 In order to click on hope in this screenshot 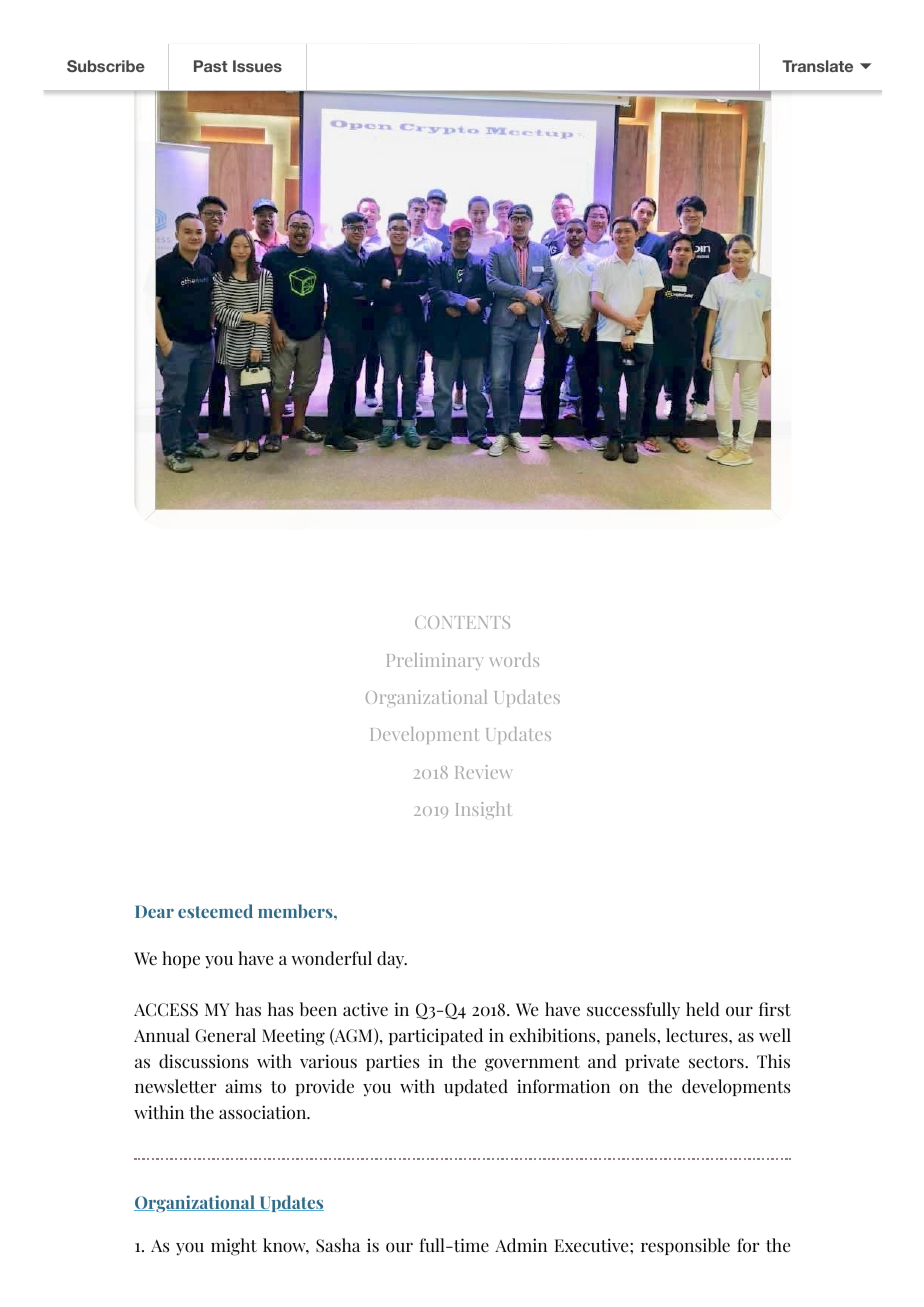, I will do `click(181, 959)`.
